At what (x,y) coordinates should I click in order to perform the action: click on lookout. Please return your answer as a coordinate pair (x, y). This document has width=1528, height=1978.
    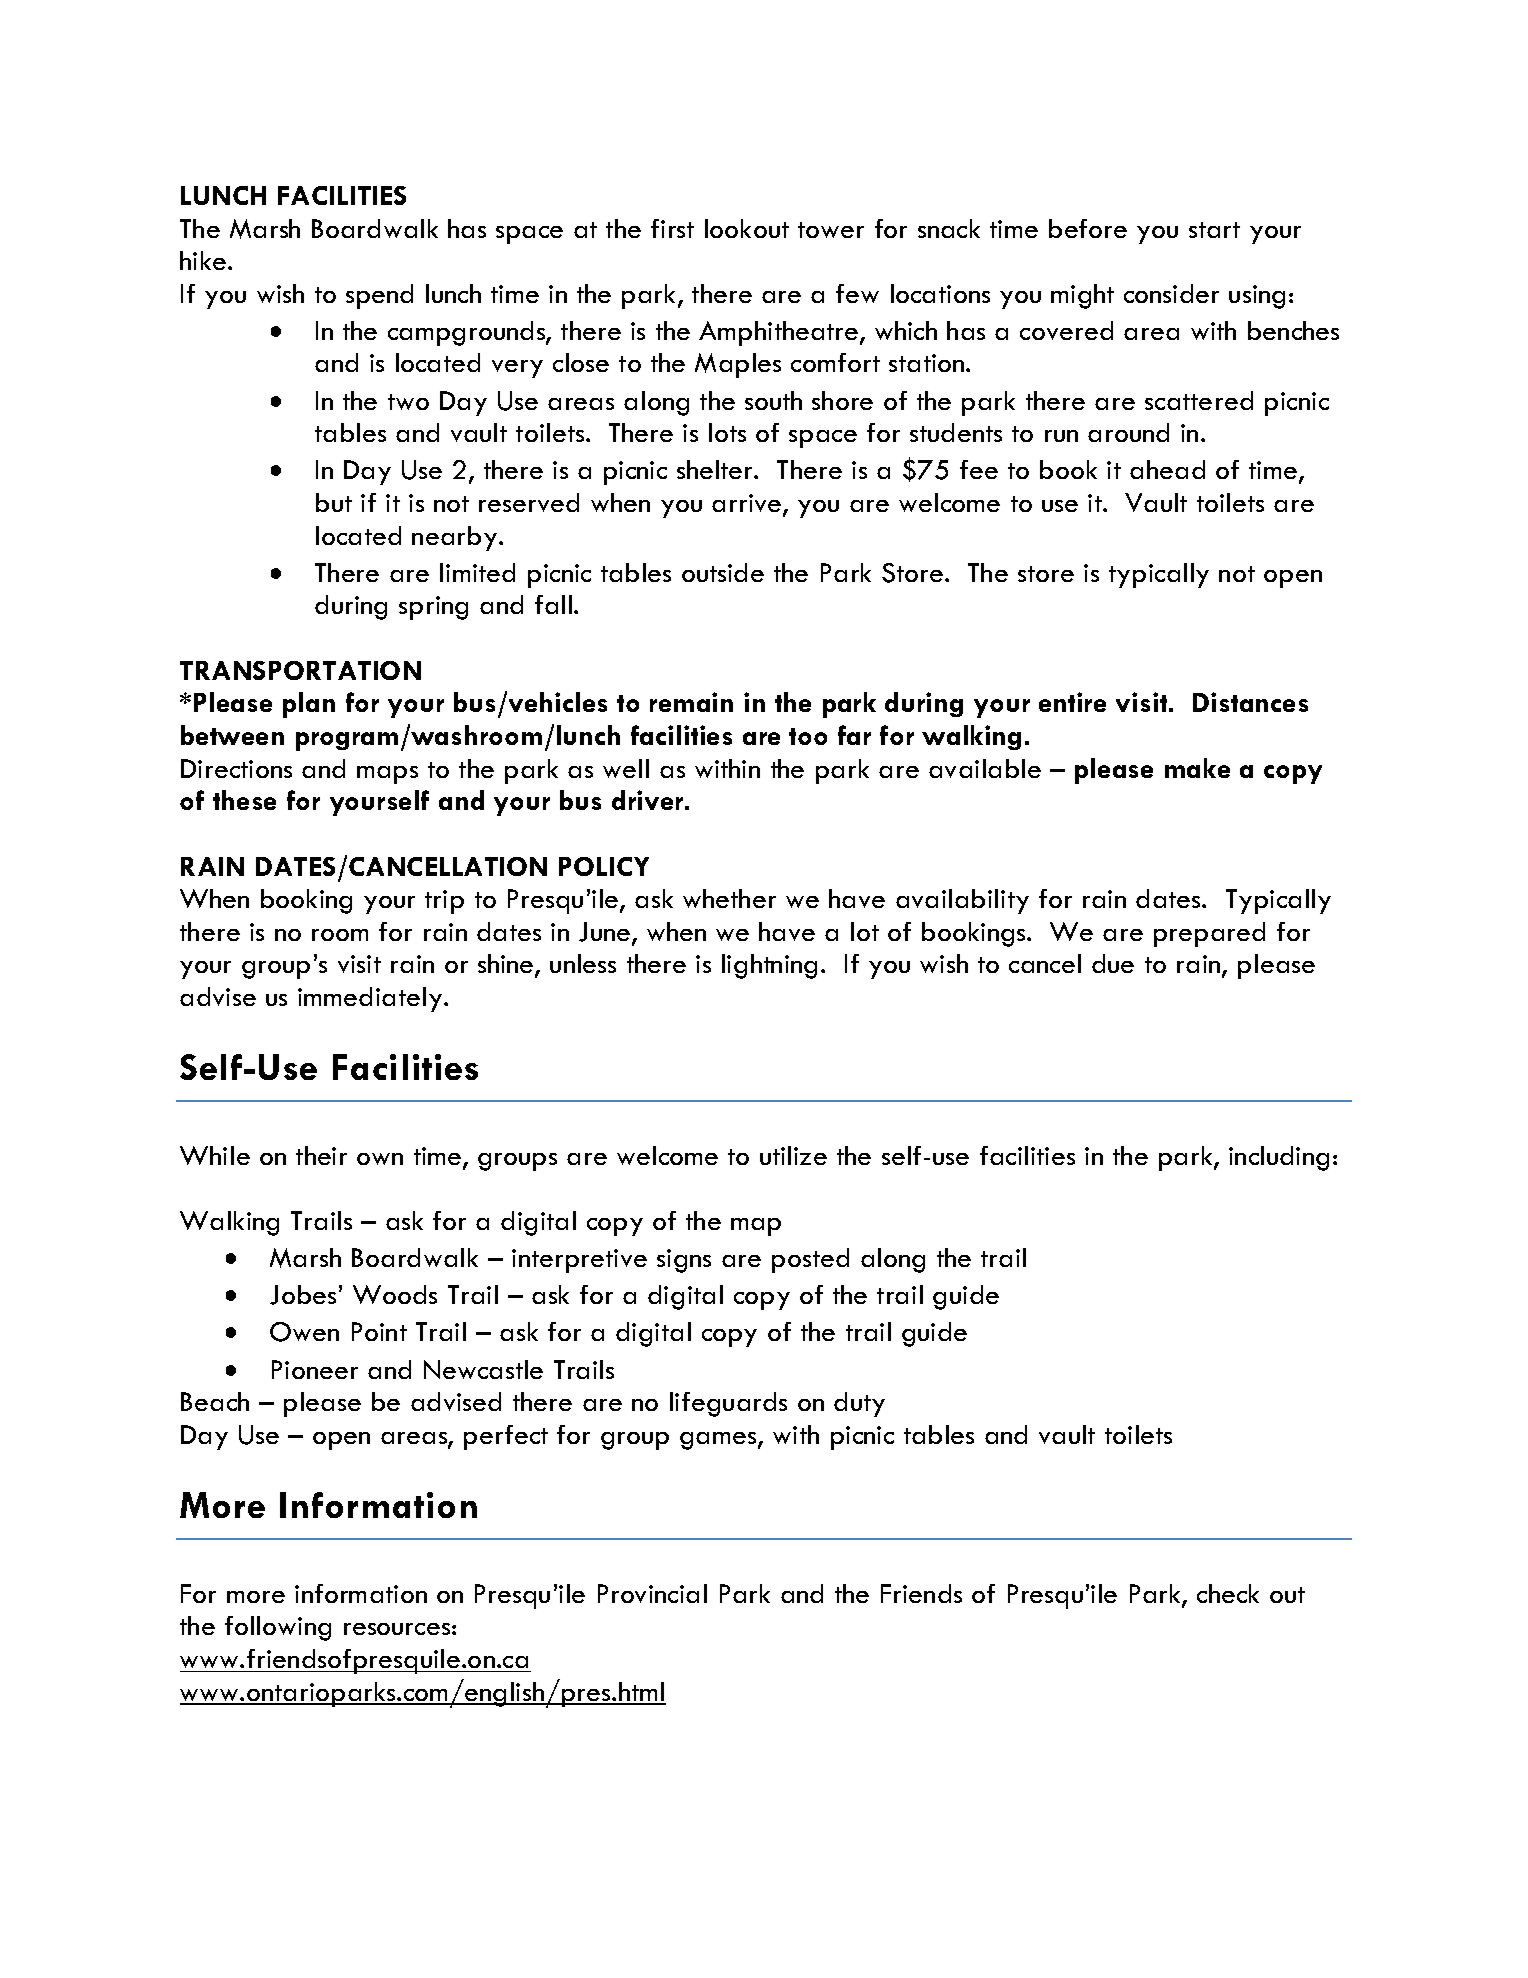
    Looking at the image, I should click on (747, 228).
